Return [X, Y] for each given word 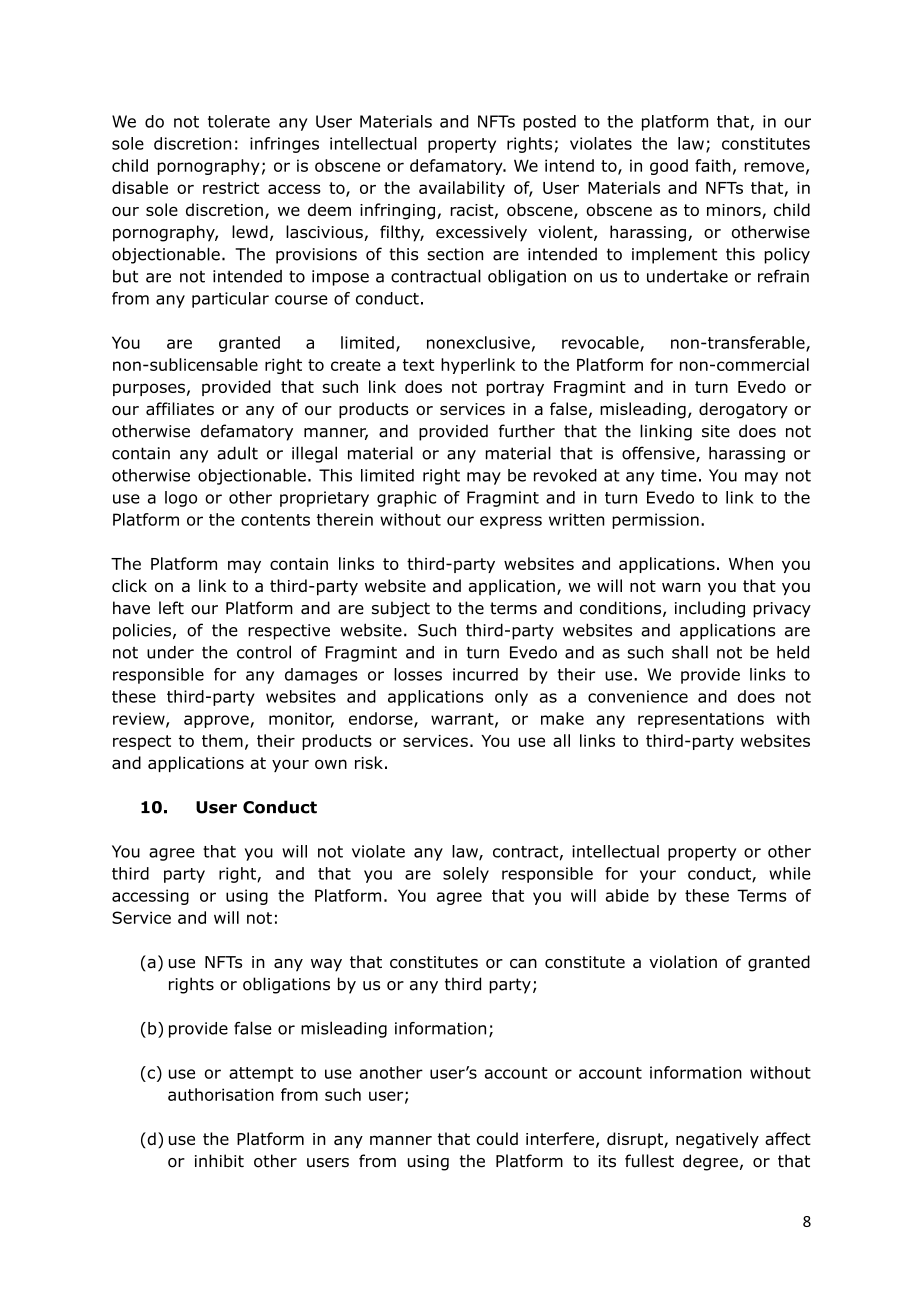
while [790, 873]
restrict [231, 188]
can [523, 964]
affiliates [180, 409]
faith [713, 165]
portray [515, 388]
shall [690, 652]
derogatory [743, 410]
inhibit [219, 1161]
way [326, 965]
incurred [485, 674]
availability [462, 189]
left [171, 608]
